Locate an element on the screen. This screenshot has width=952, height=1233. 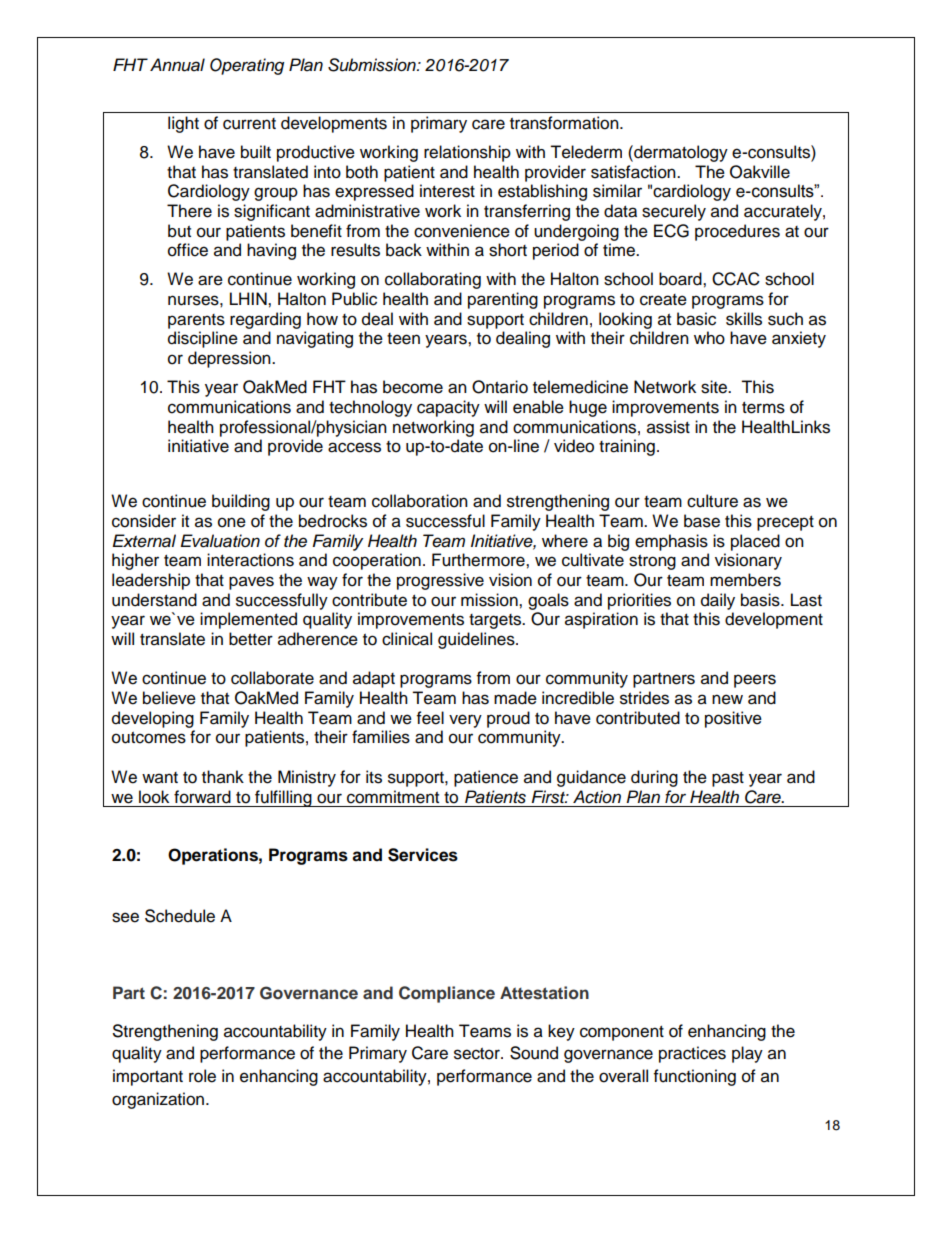
members is located at coordinates (745, 580).
